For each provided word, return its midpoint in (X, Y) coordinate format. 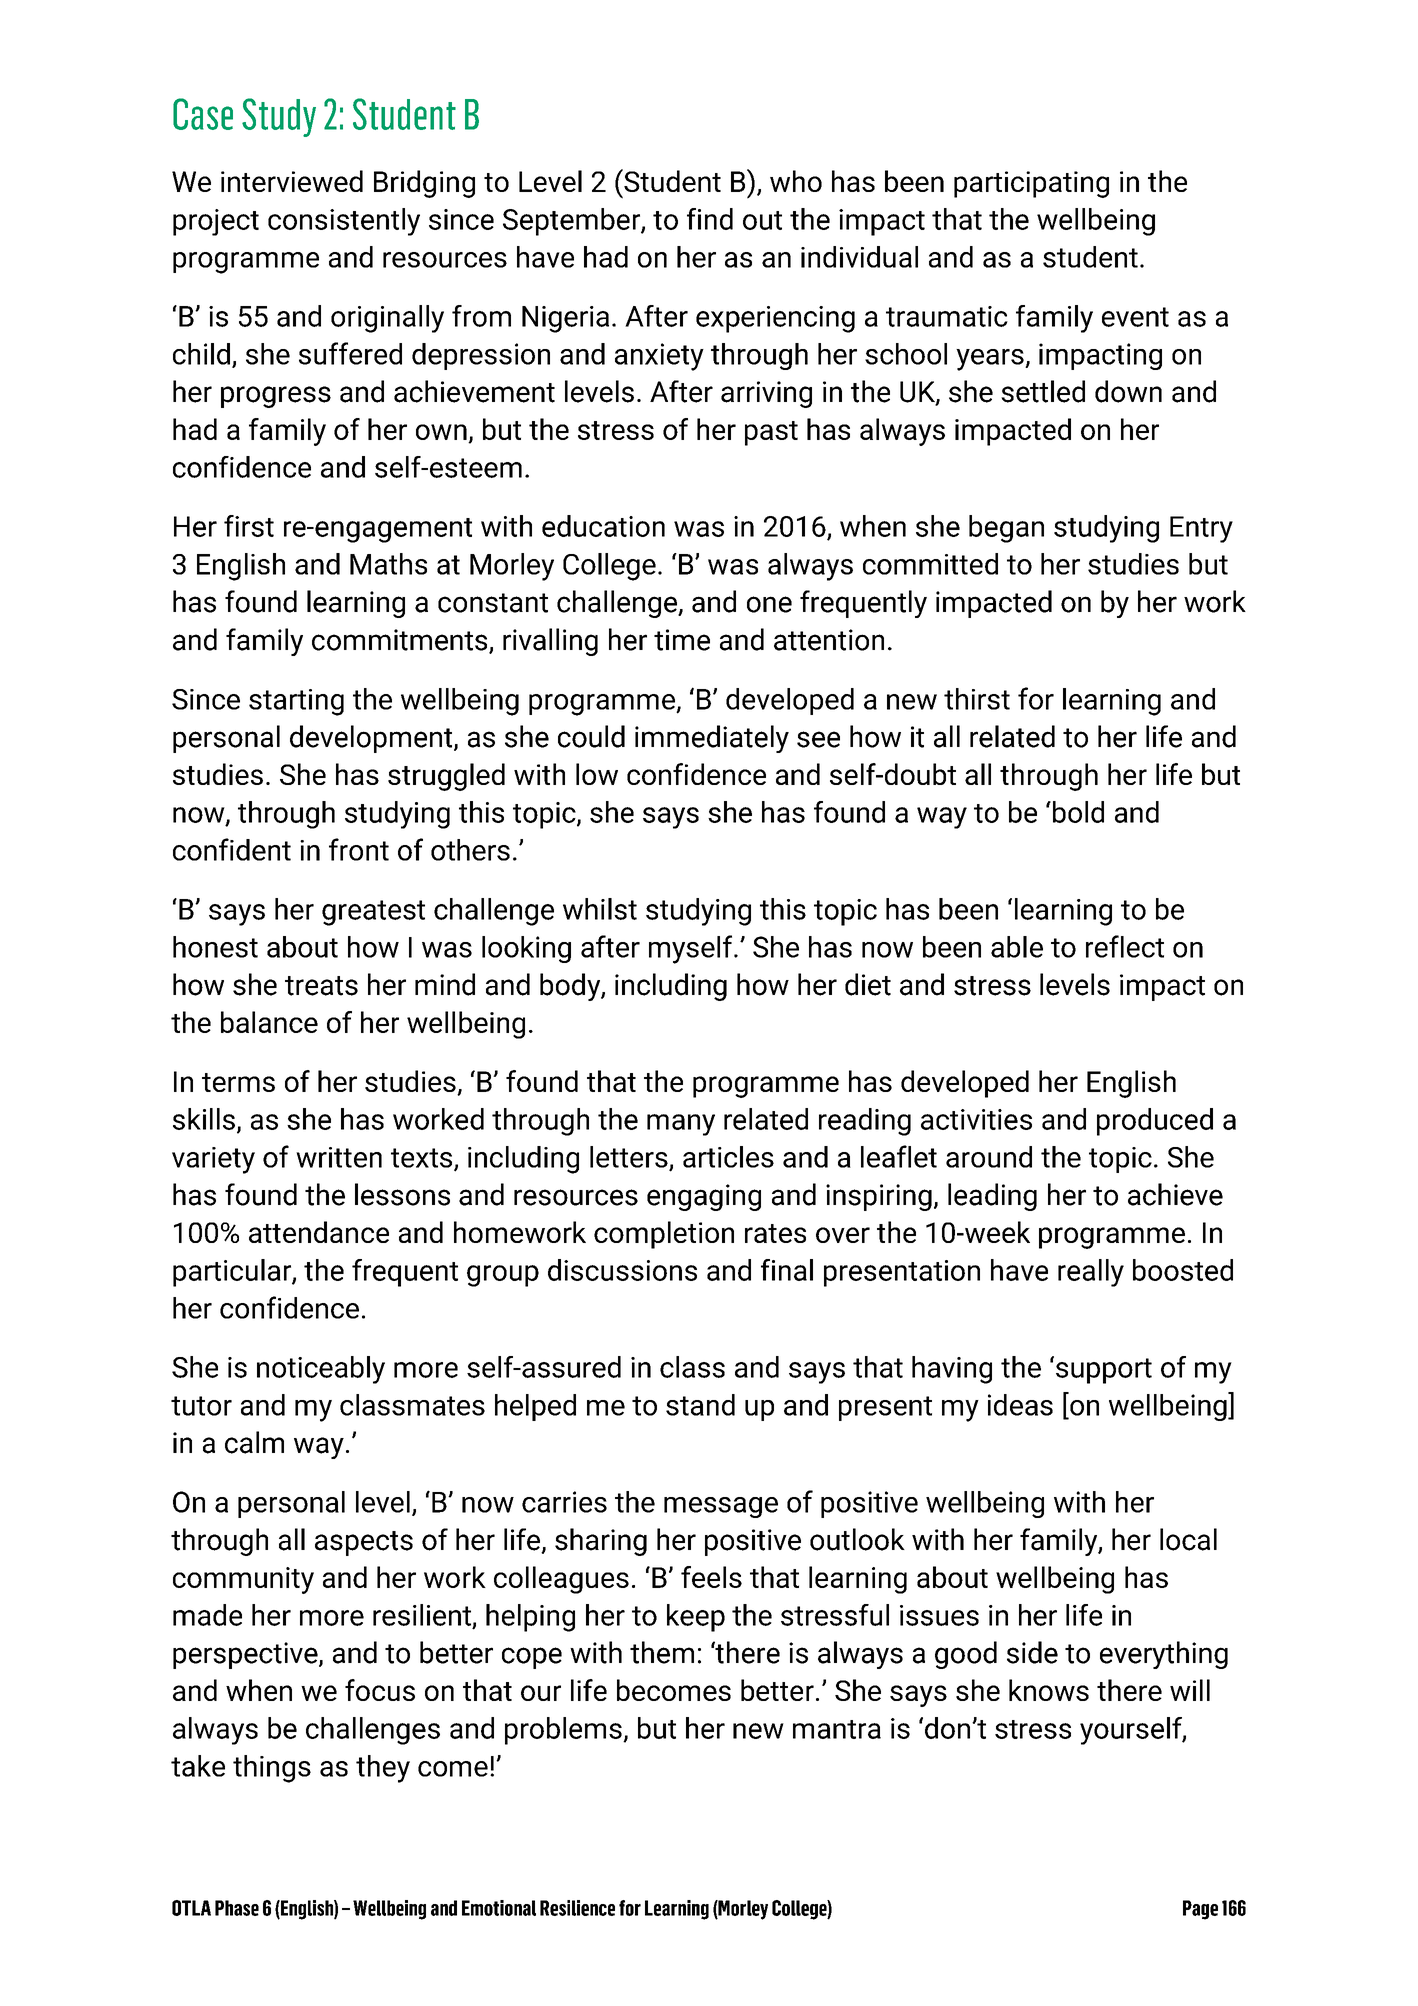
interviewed (292, 181)
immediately (712, 739)
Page (1200, 1910)
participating (1031, 184)
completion (664, 1235)
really (1091, 1273)
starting (296, 702)
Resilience (577, 1908)
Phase (237, 1908)
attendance (319, 1232)
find (710, 219)
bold (1077, 812)
